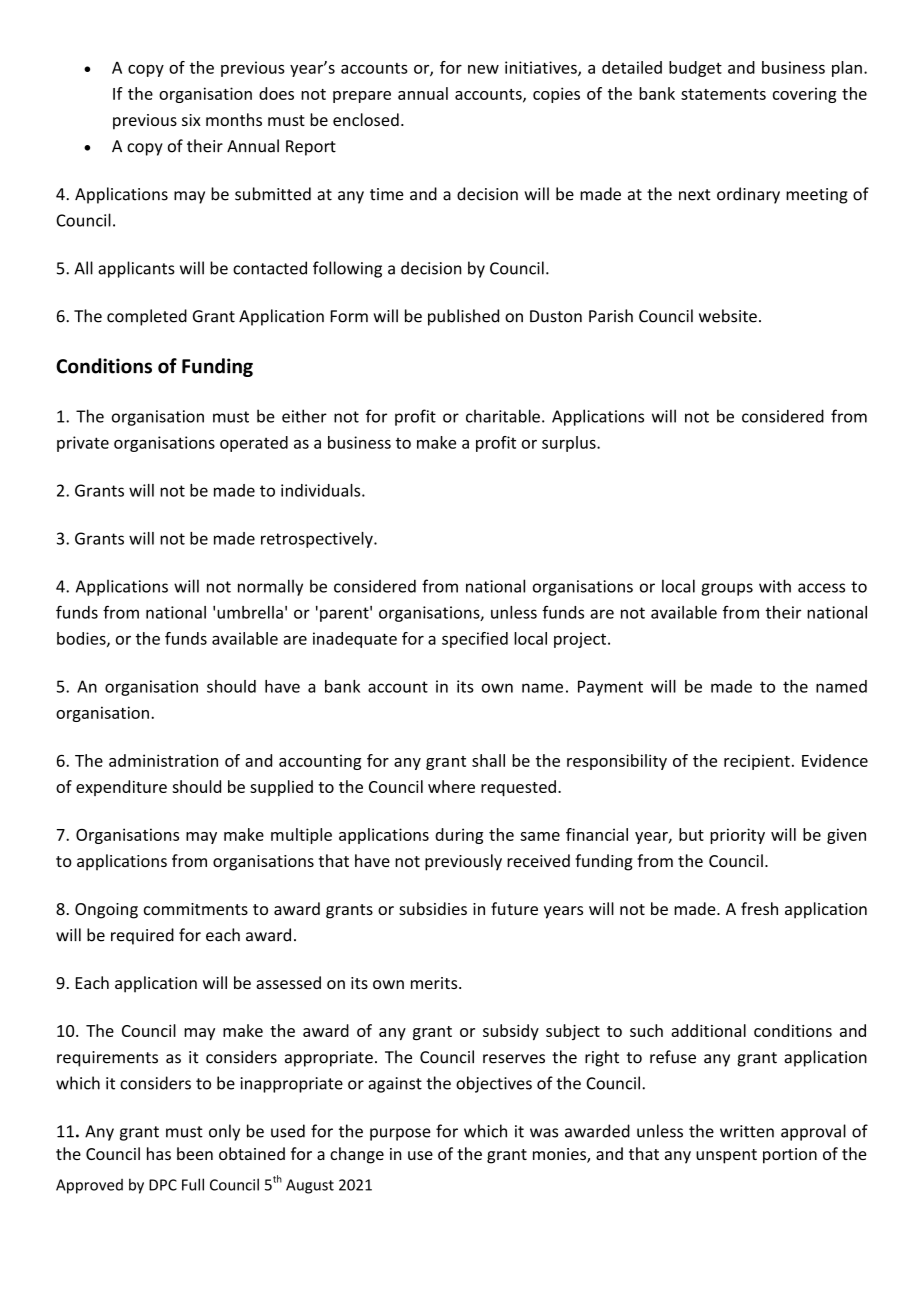 The image size is (924, 1308). What do you see at coordinates (488, 760) in the screenshot?
I see `shall` at bounding box center [488, 760].
